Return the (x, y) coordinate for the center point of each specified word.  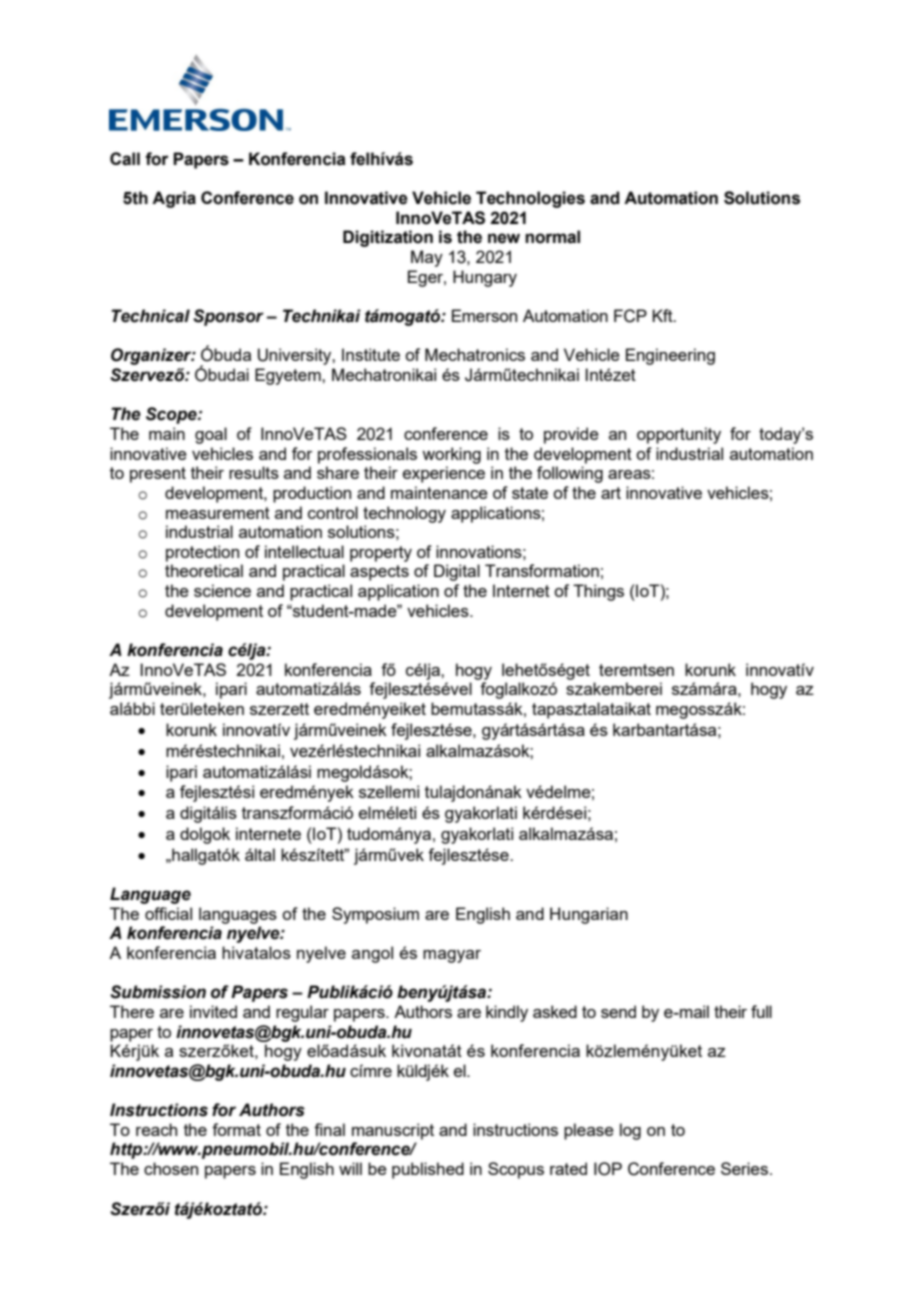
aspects (379, 573)
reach (156, 1129)
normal (552, 237)
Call (125, 159)
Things (598, 592)
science (222, 590)
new (504, 238)
